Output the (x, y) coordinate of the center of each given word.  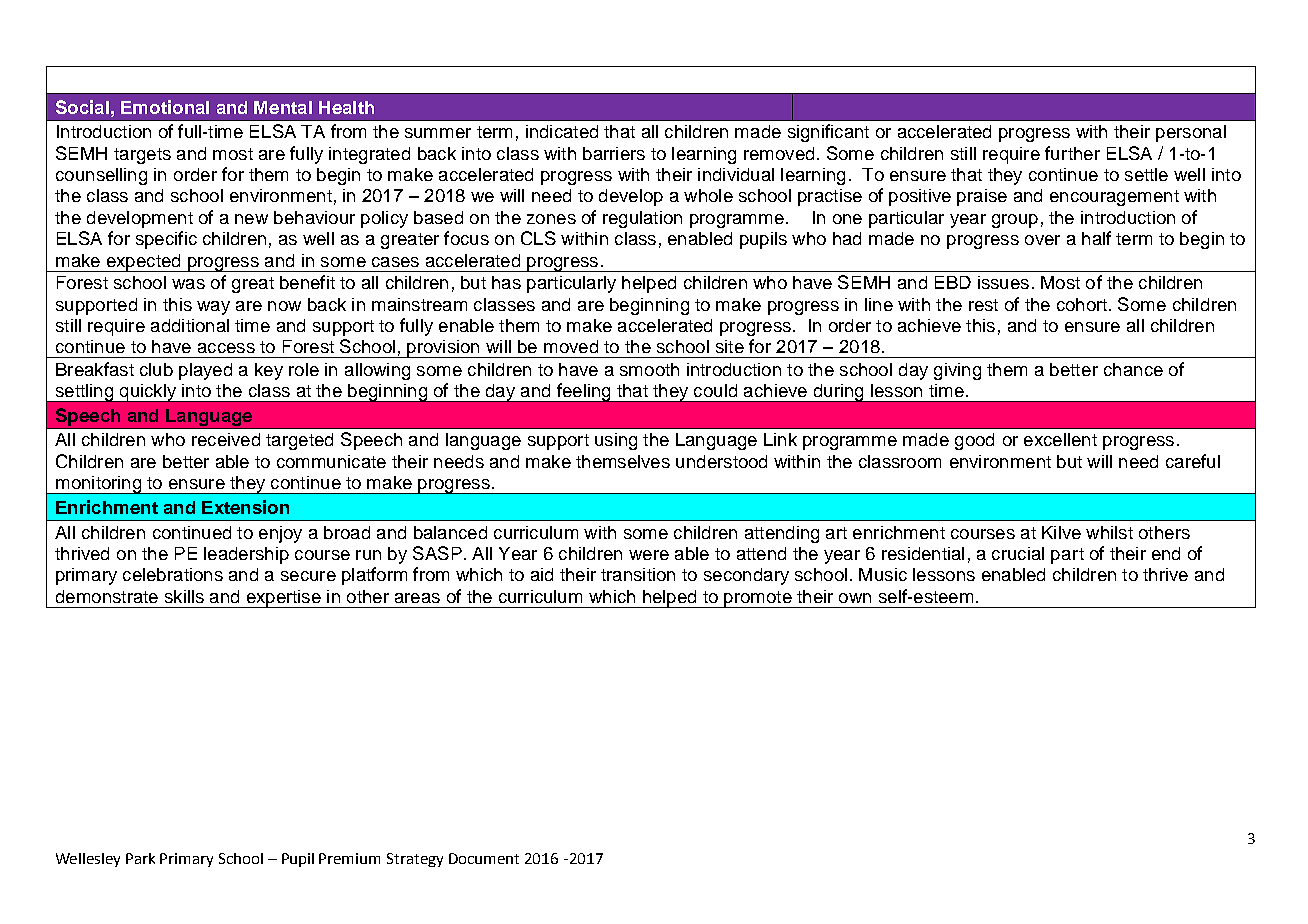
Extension (245, 507)
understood (721, 461)
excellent (1060, 439)
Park (140, 858)
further (1072, 153)
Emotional (165, 107)
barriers (614, 153)
